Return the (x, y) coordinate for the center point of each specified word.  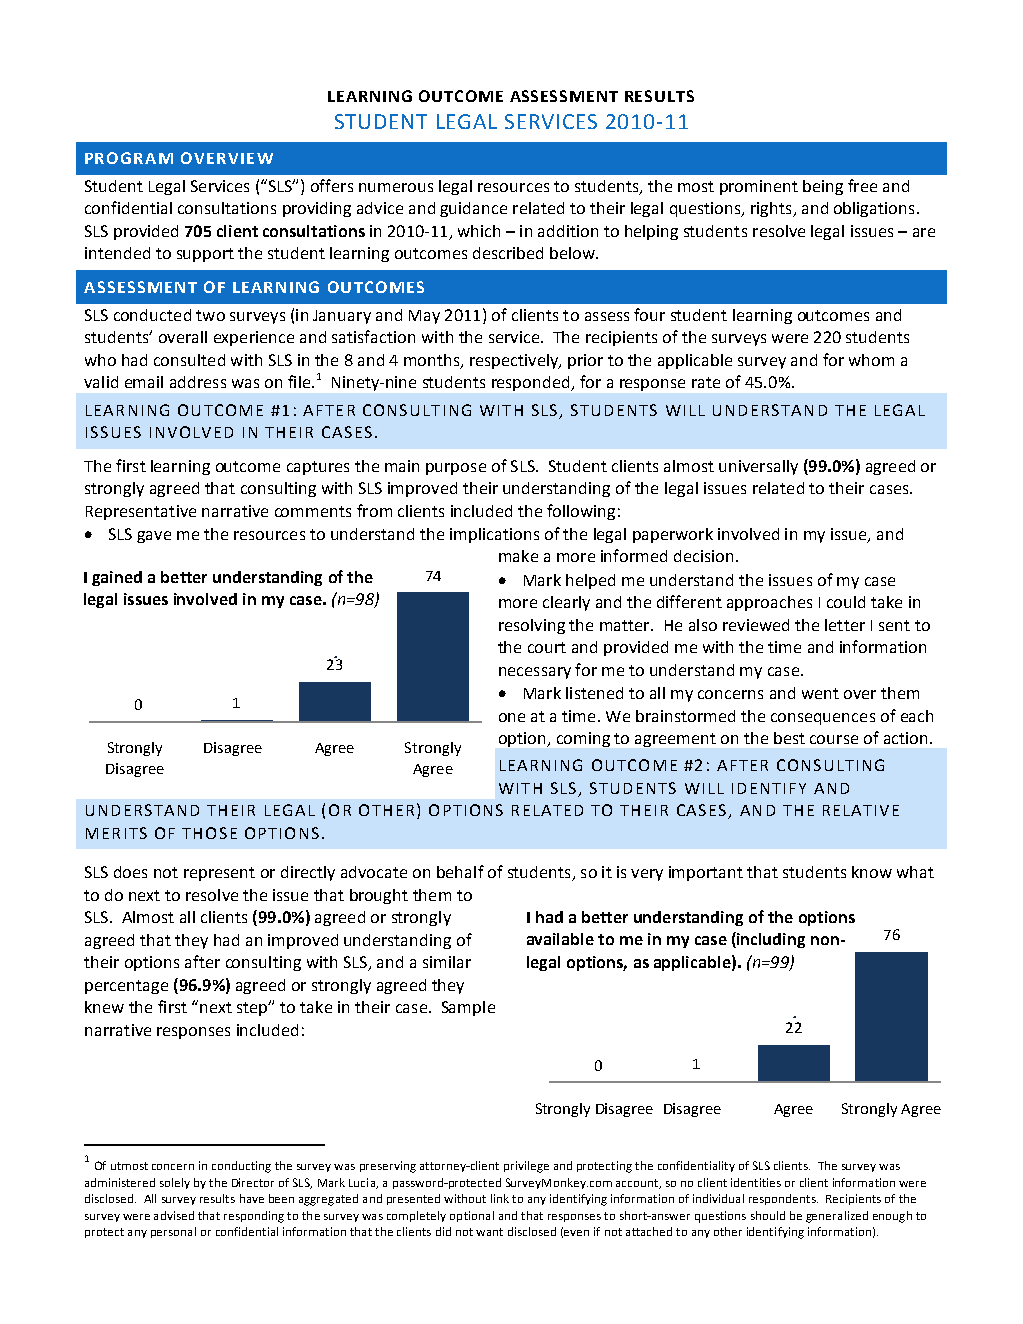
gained (117, 578)
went (820, 693)
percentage (126, 987)
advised (174, 1215)
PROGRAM (129, 158)
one (512, 717)
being (823, 187)
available (560, 939)
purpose (456, 469)
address (198, 382)
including (770, 940)
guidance (473, 209)
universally (758, 467)
